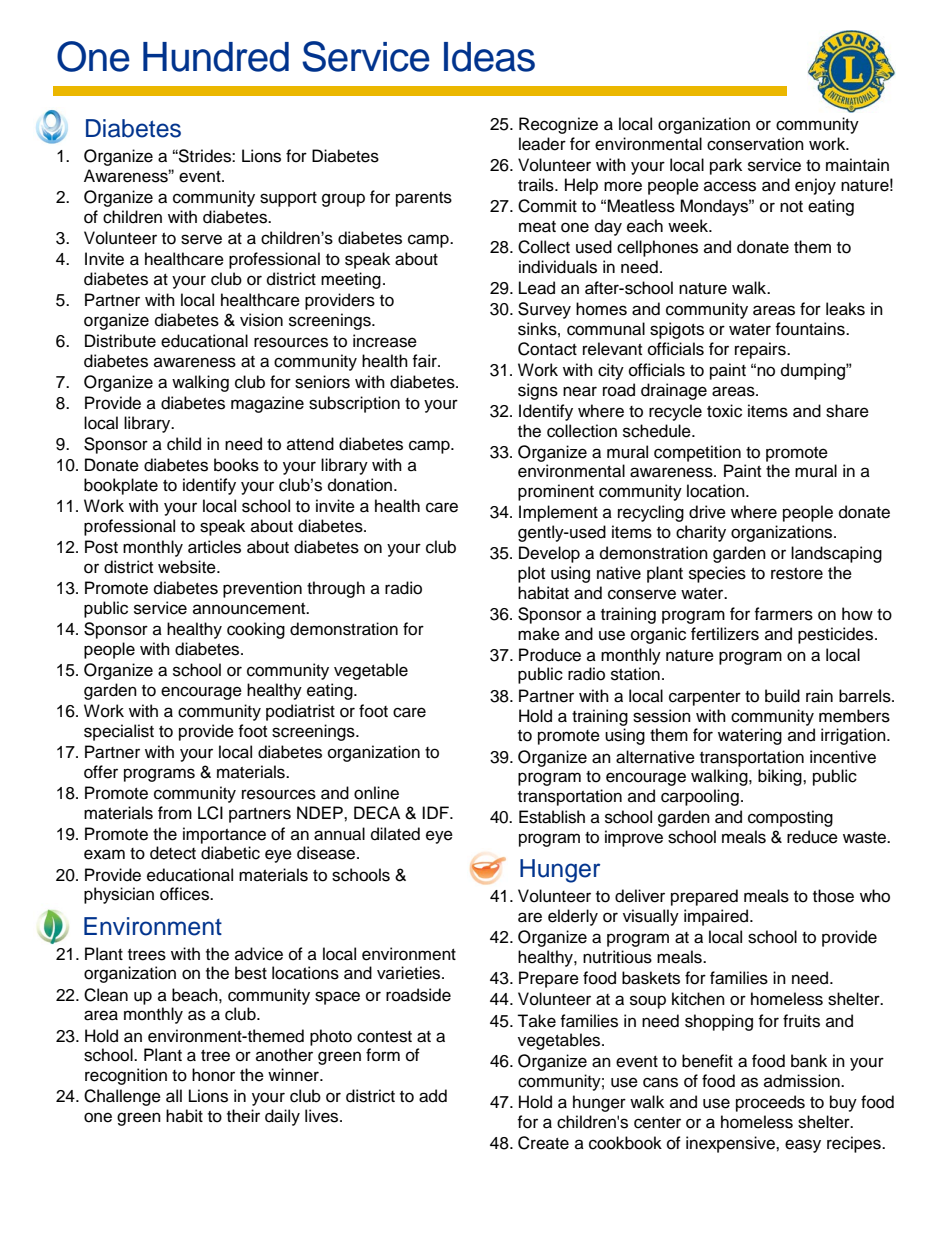 Image resolution: width=952 pixels, height=1233 pixels. Describe the element at coordinates (812, 837) in the image. I see `reduce` at that location.
